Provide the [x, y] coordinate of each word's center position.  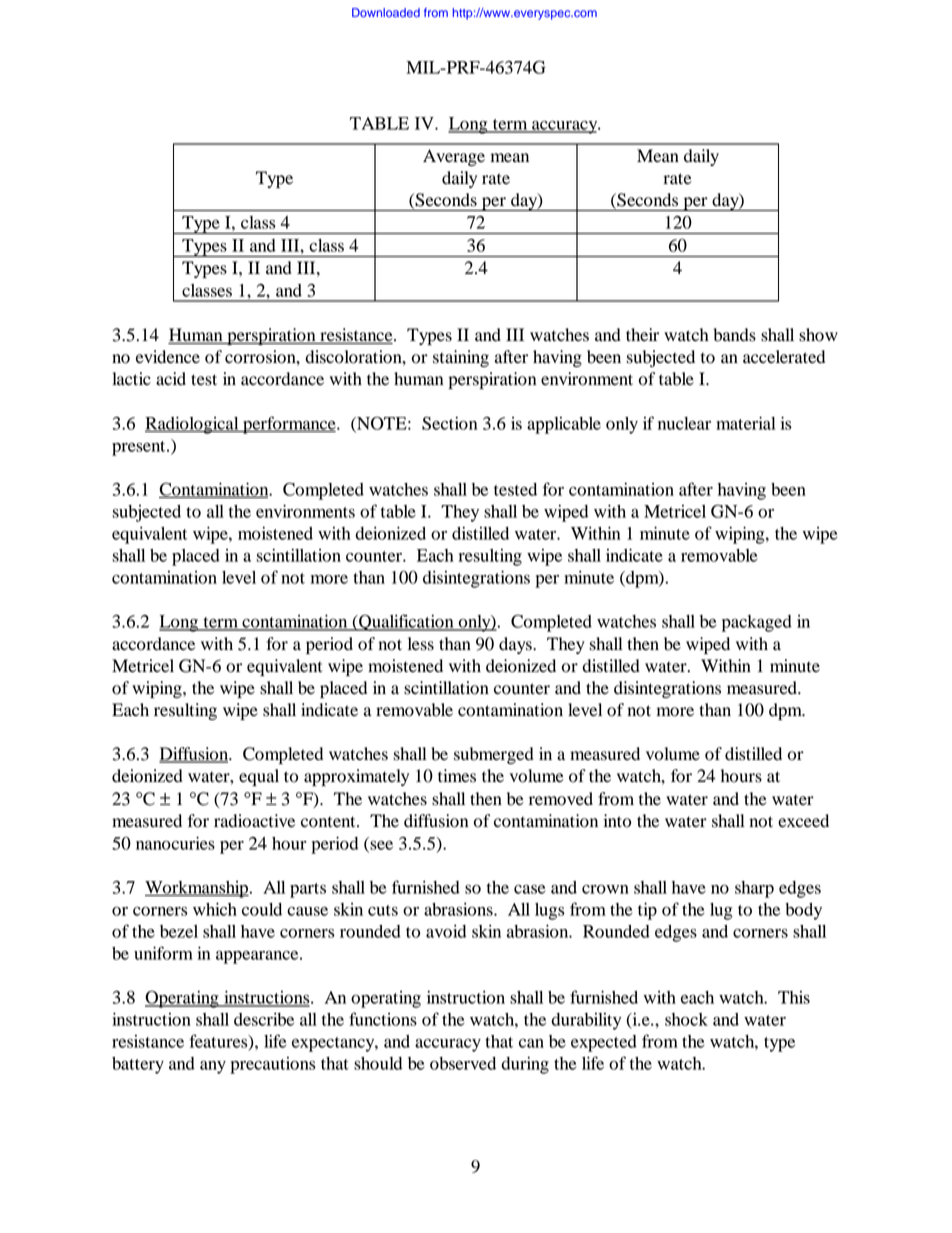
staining [461, 358]
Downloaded [386, 12]
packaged [757, 623]
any [213, 1067]
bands [734, 335]
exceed [803, 821]
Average [454, 157]
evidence [168, 357]
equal [259, 777]
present [140, 448]
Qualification [406, 622]
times [457, 776]
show [818, 335]
